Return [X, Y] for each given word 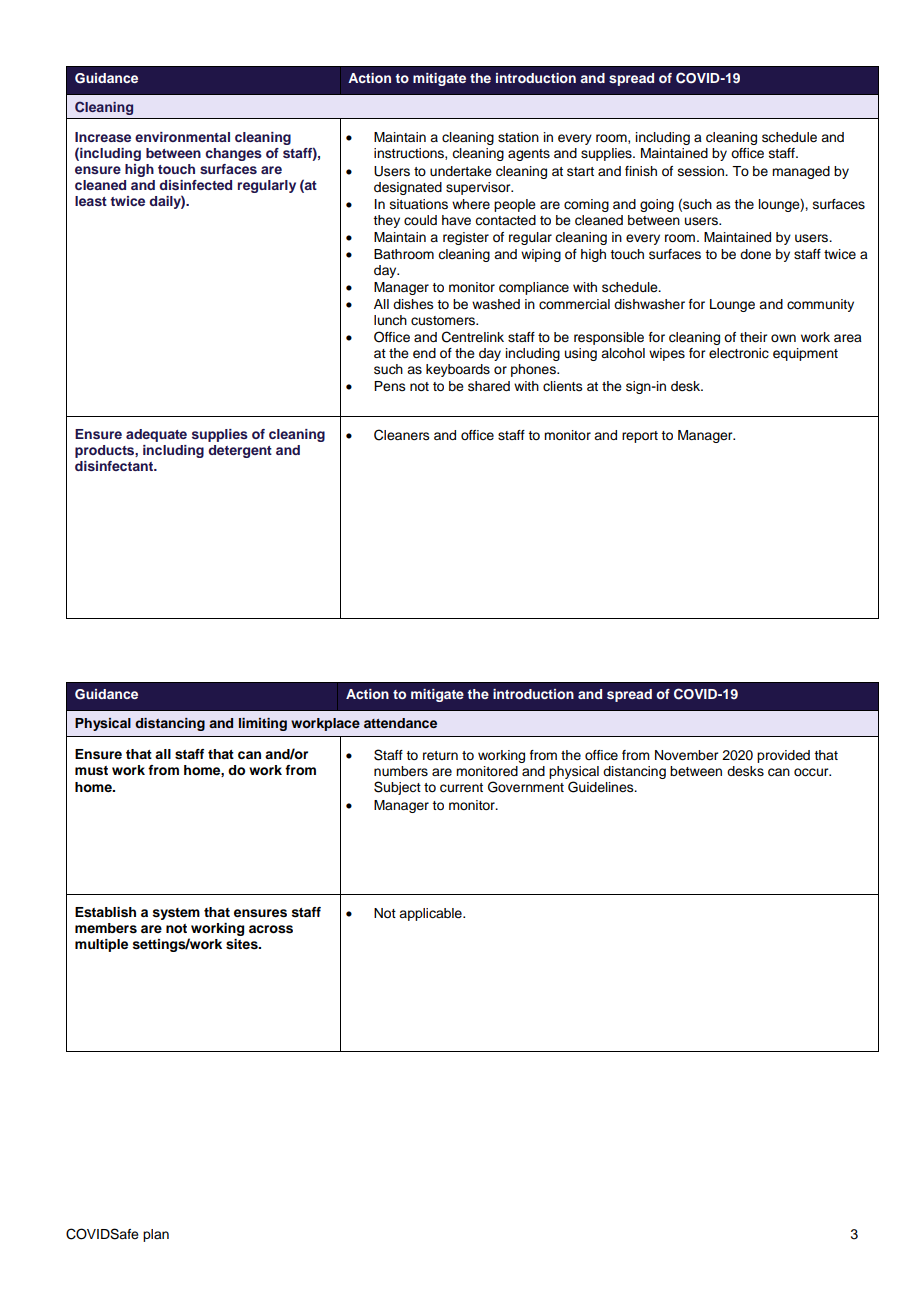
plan [156, 1235]
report [640, 437]
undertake [461, 171]
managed [801, 172]
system [176, 914]
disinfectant [115, 466]
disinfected [195, 185]
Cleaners [402, 435]
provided [783, 756]
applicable [431, 914]
